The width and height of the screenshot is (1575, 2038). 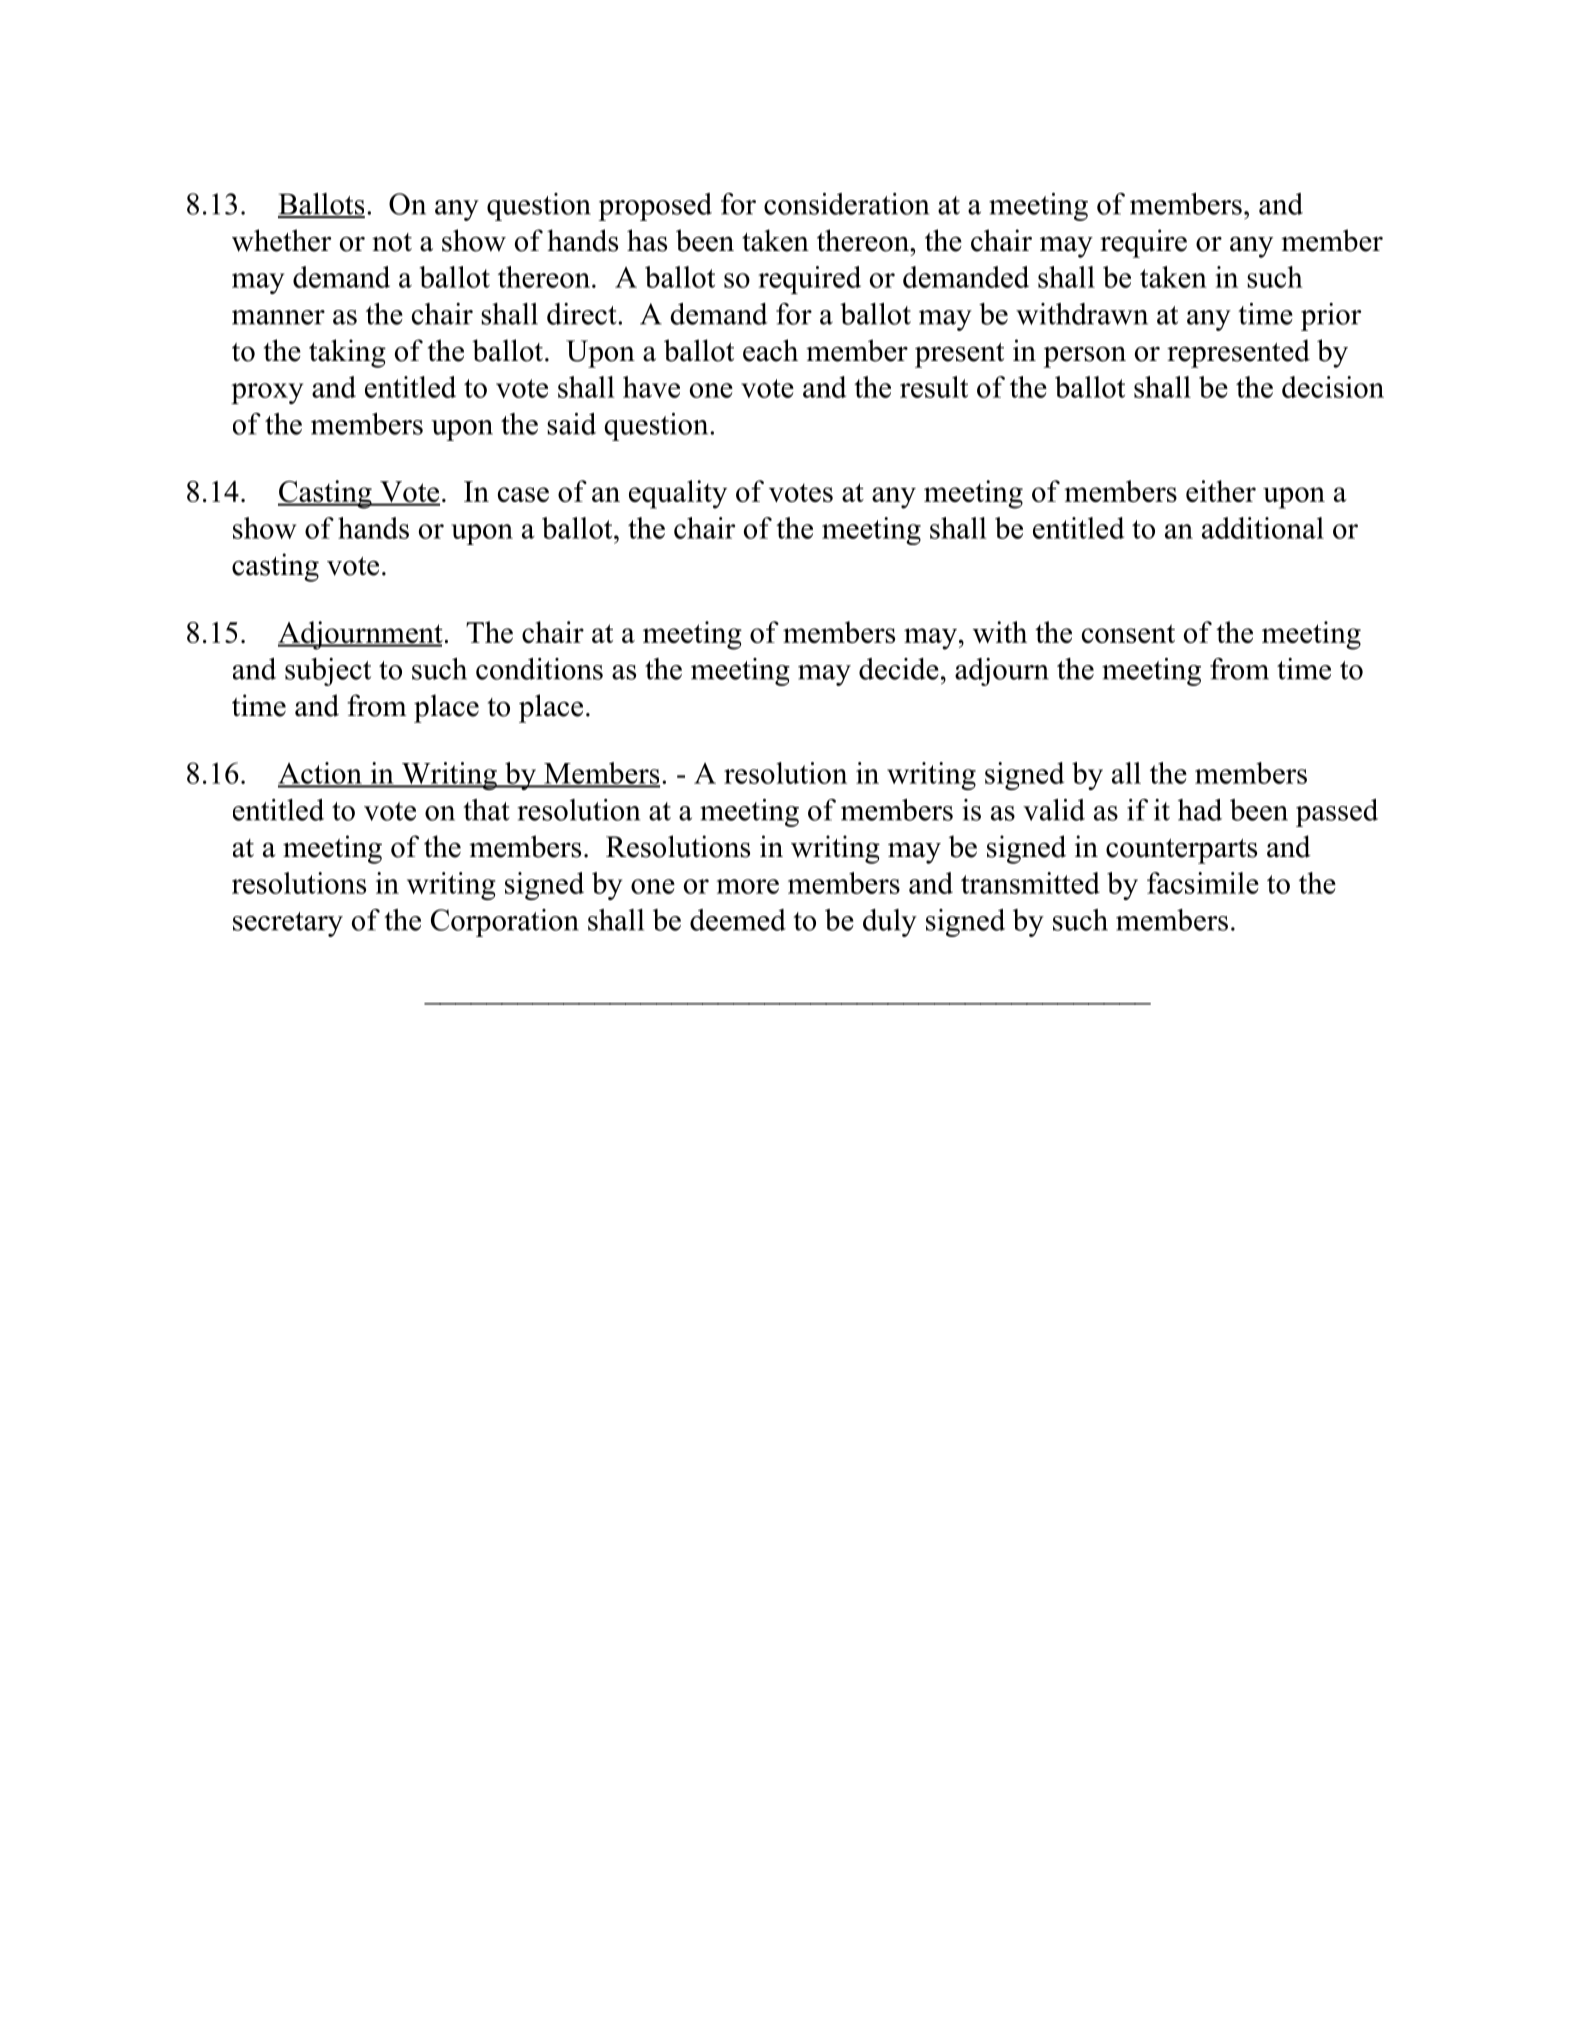 I want to click on equality, so click(x=678, y=494).
